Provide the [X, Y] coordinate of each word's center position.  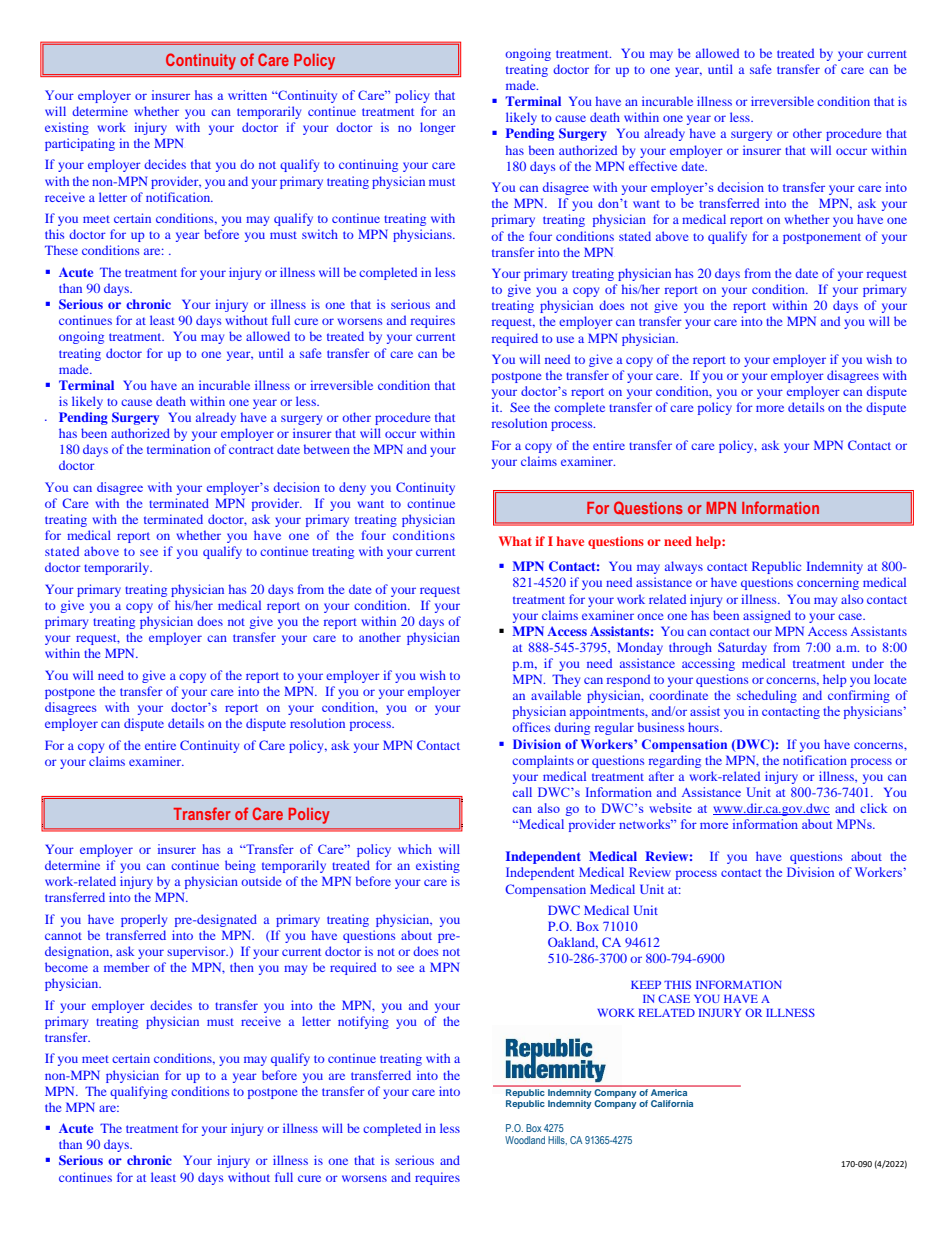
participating [80, 144]
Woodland [525, 1140]
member [127, 967]
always [684, 567]
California [672, 1103]
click [873, 808]
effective [653, 166]
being [240, 866]
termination [179, 449]
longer [438, 128]
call [522, 792]
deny [352, 488]
